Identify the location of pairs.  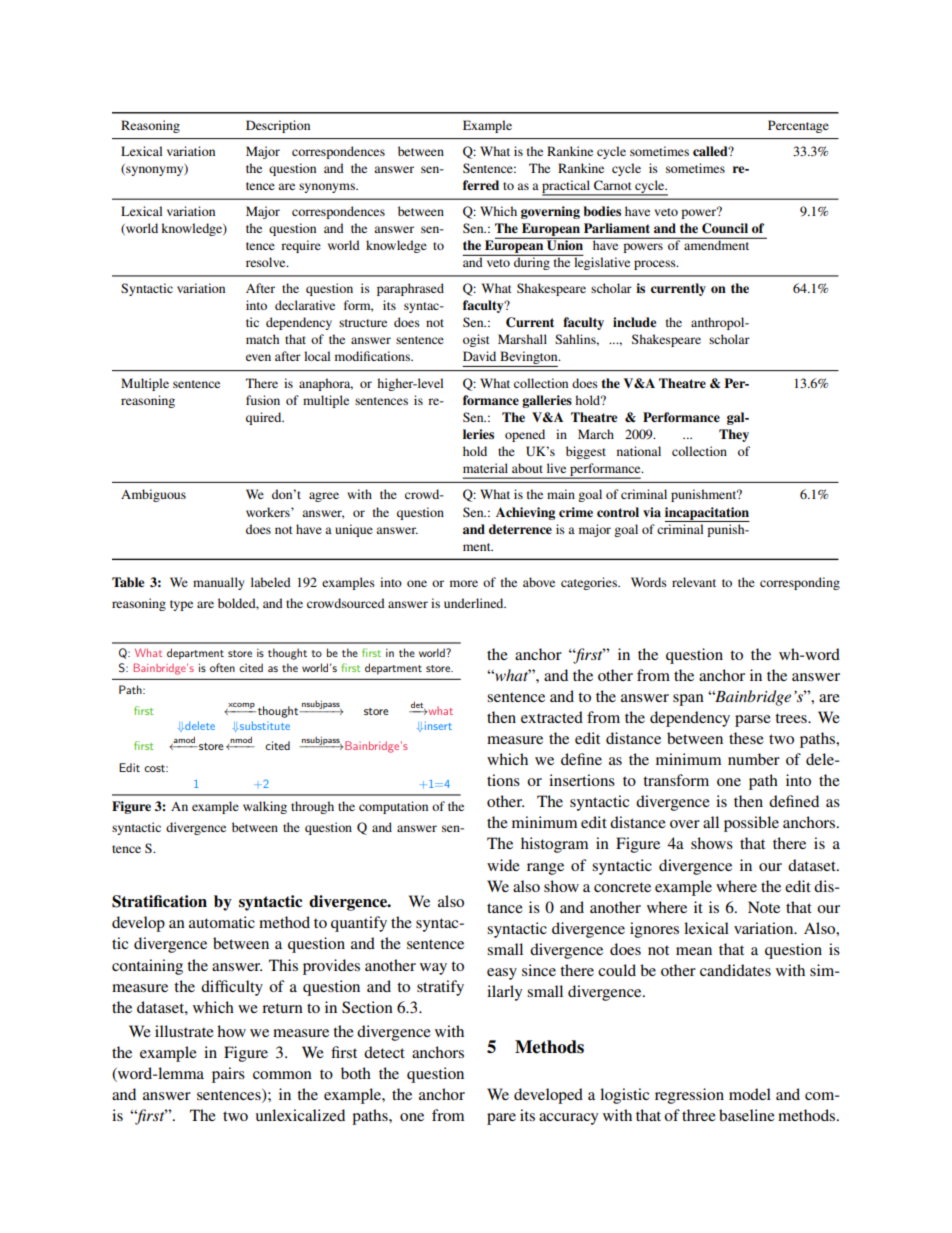
(228, 1075).
